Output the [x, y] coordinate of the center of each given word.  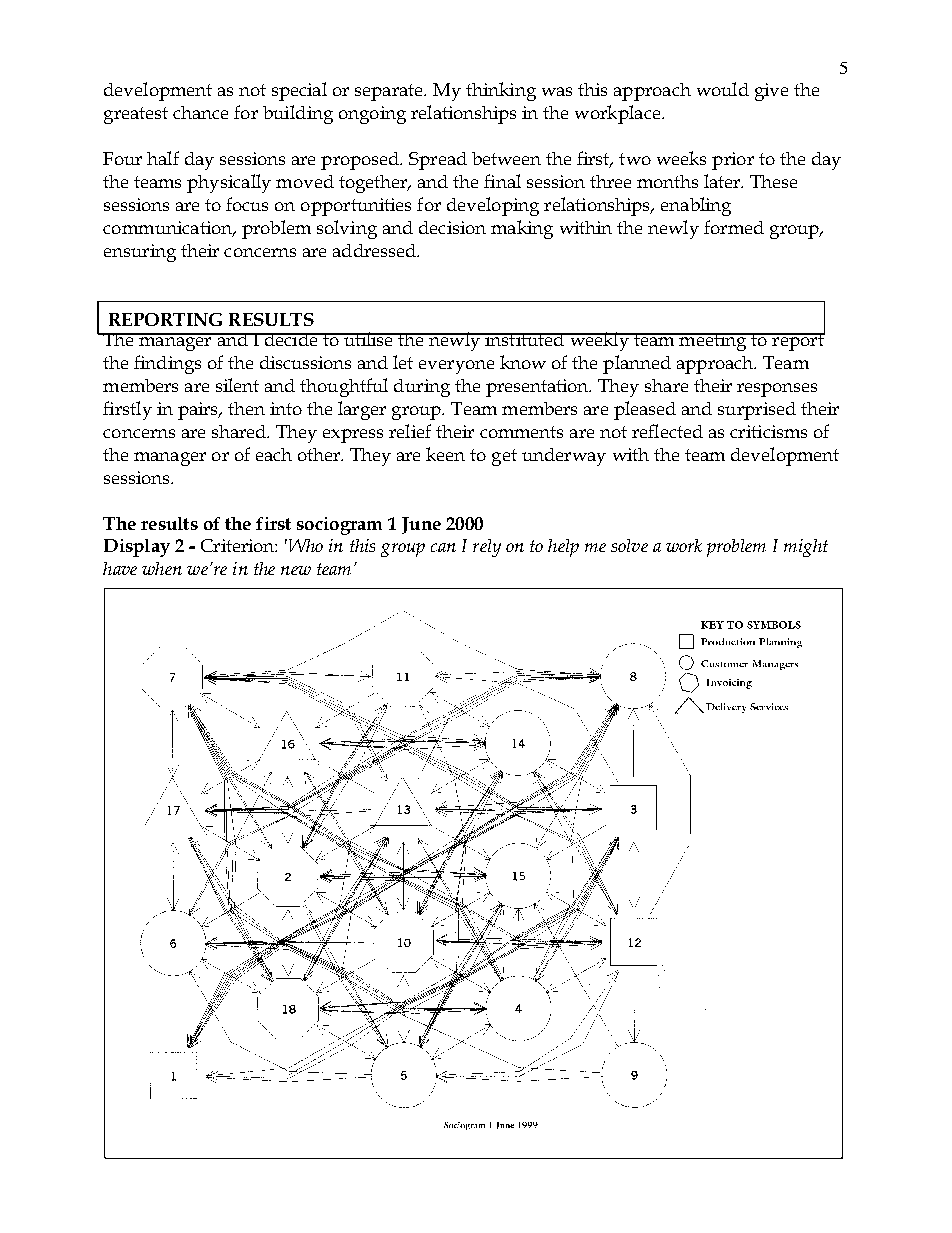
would [723, 89]
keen [445, 454]
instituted [525, 339]
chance [200, 112]
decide [291, 339]
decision [452, 227]
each [274, 454]
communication [169, 228]
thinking [501, 91]
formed [734, 227]
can [443, 547]
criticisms [768, 431]
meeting [713, 342]
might [806, 548]
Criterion [239, 545]
